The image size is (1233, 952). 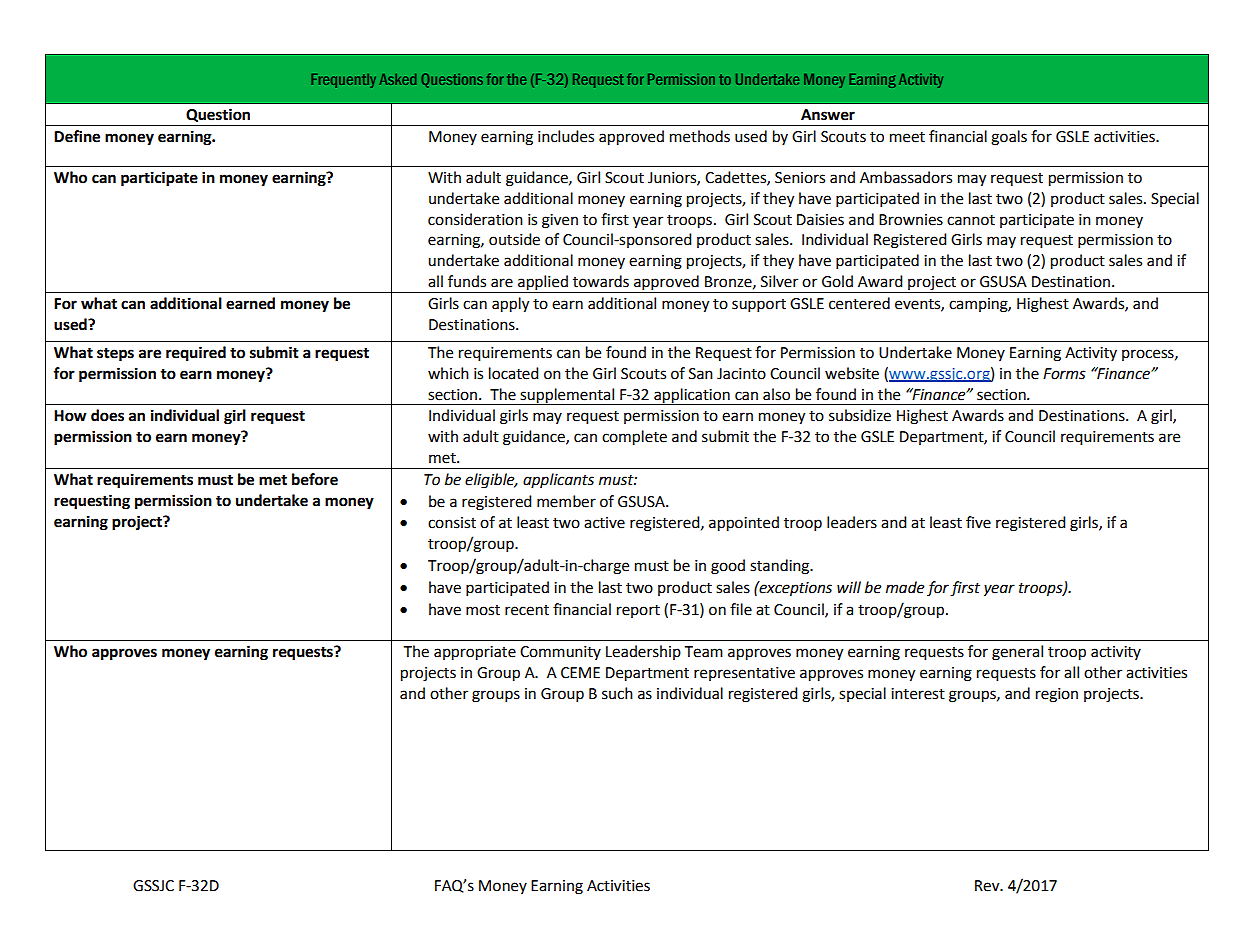 What do you see at coordinates (77, 136) in the page?
I see `Define` at bounding box center [77, 136].
